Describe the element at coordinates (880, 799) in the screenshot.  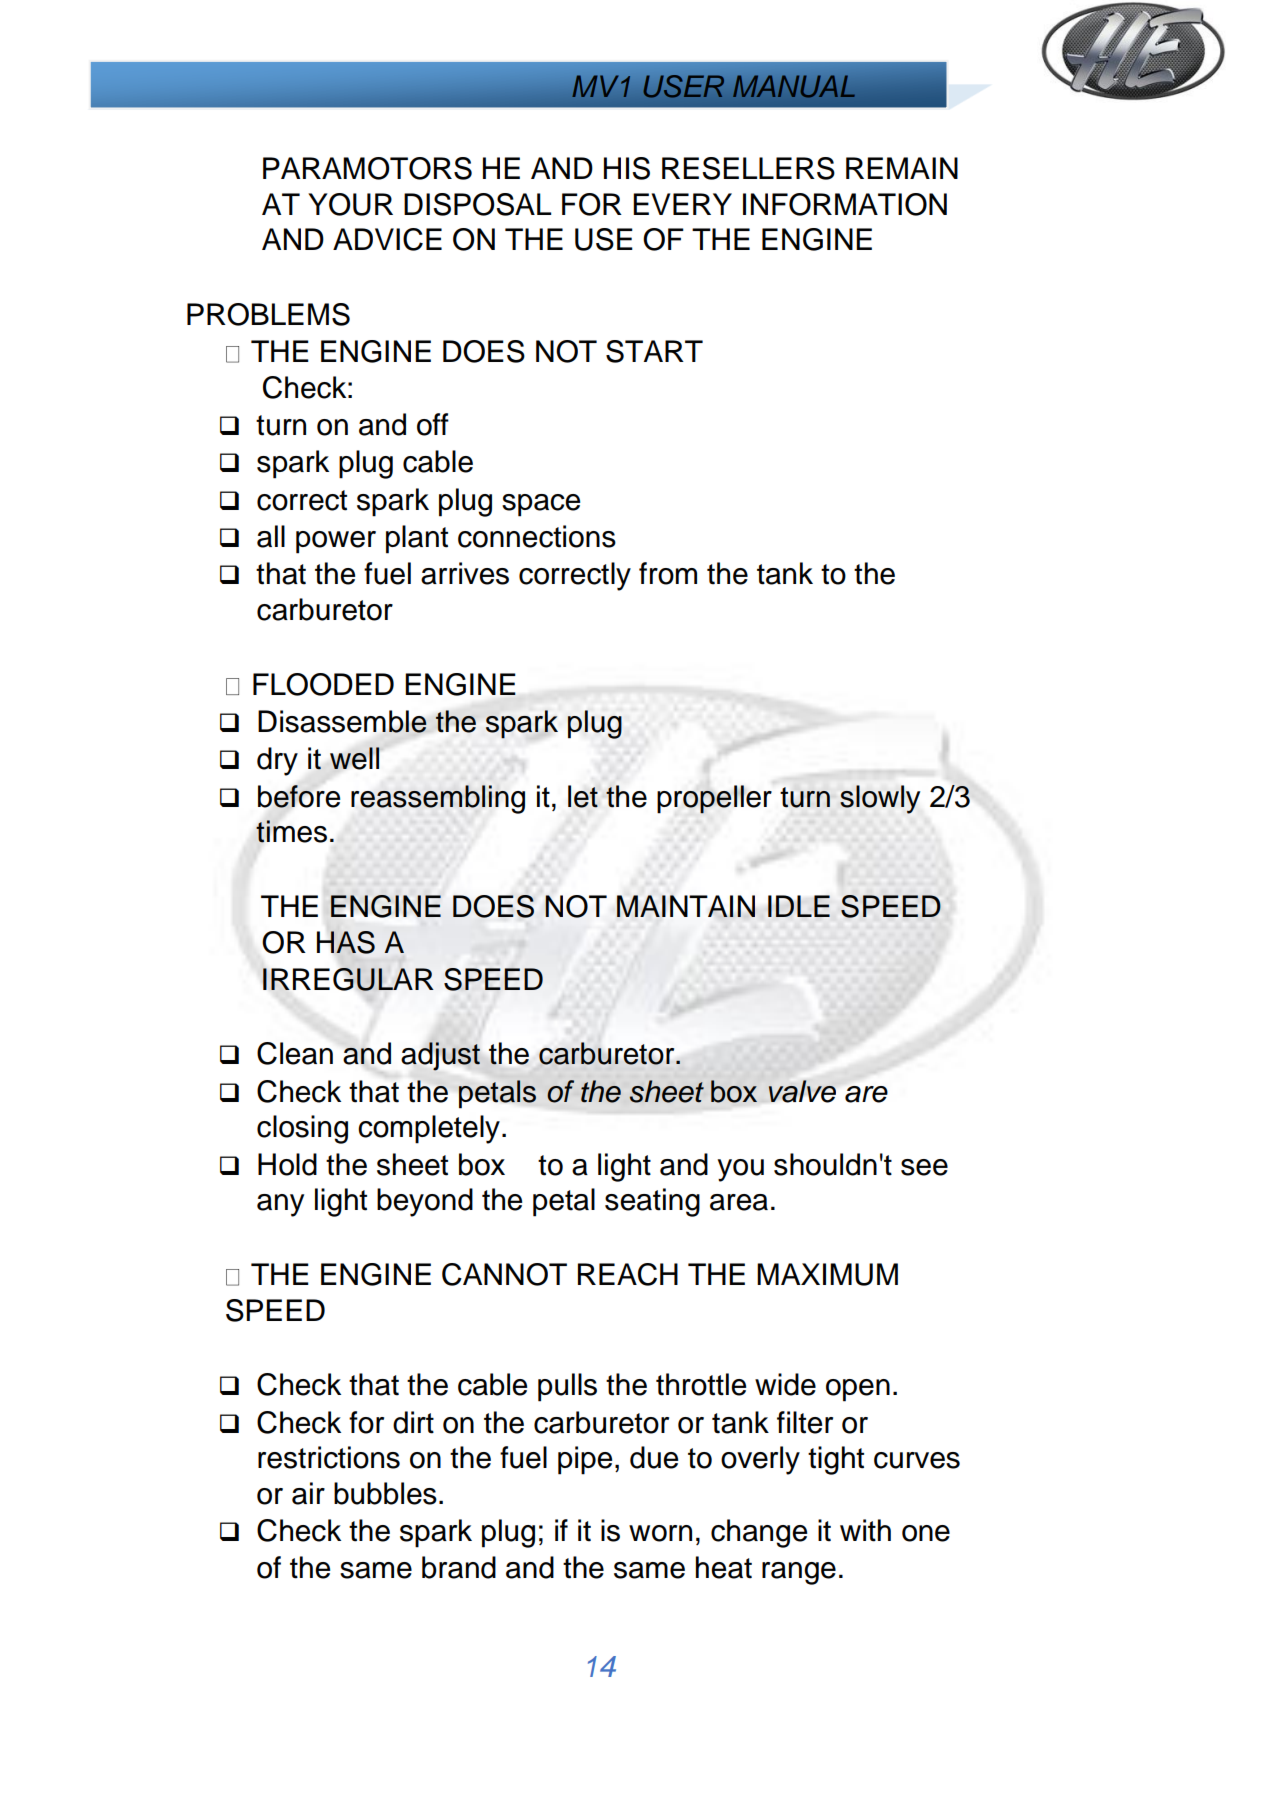
I see `slowly` at that location.
